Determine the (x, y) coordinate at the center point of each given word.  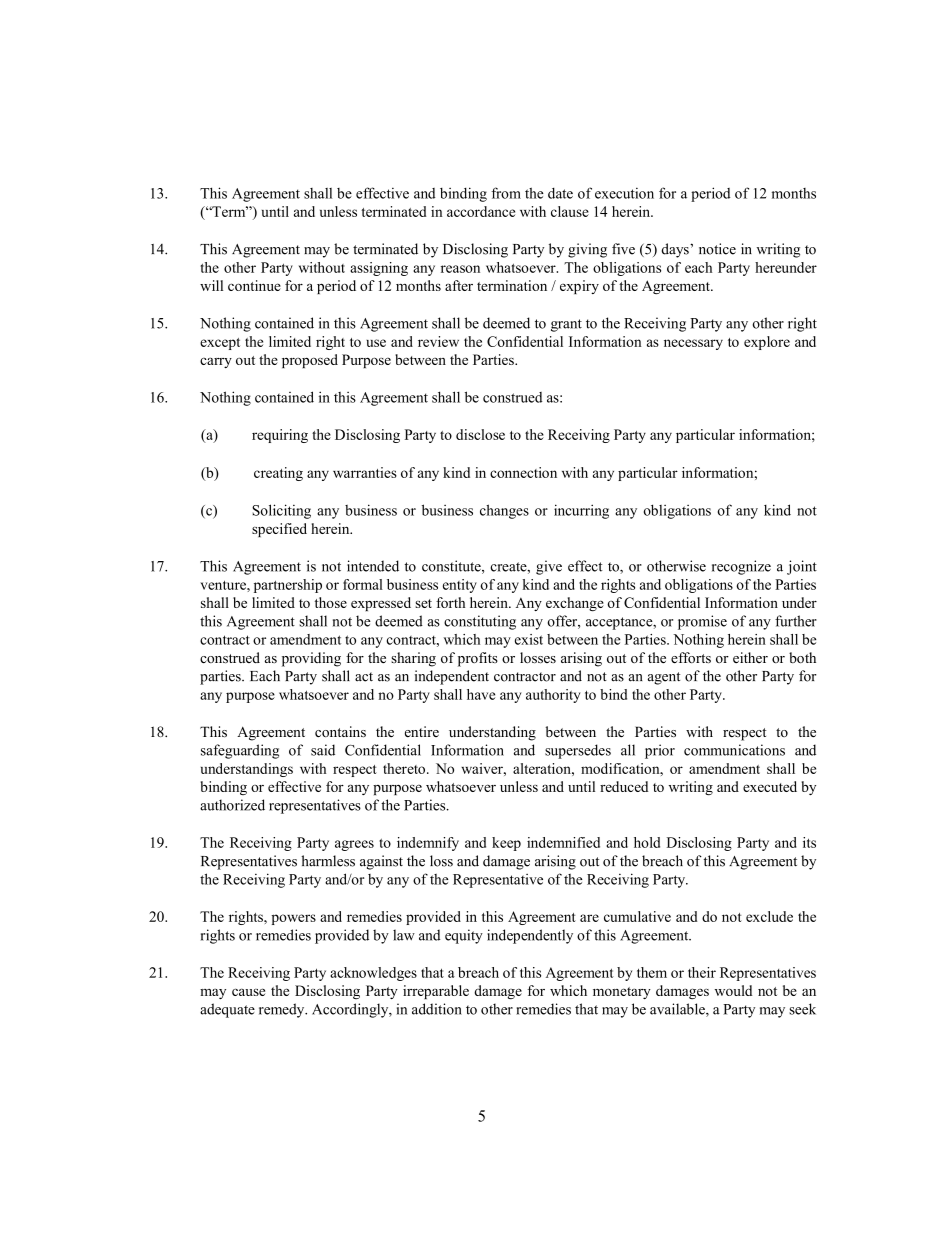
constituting (480, 622)
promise (702, 622)
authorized (232, 805)
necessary (693, 344)
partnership (288, 586)
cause (248, 992)
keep (506, 844)
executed (770, 786)
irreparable (436, 992)
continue (254, 285)
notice (717, 249)
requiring (280, 436)
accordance (481, 211)
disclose (480, 434)
